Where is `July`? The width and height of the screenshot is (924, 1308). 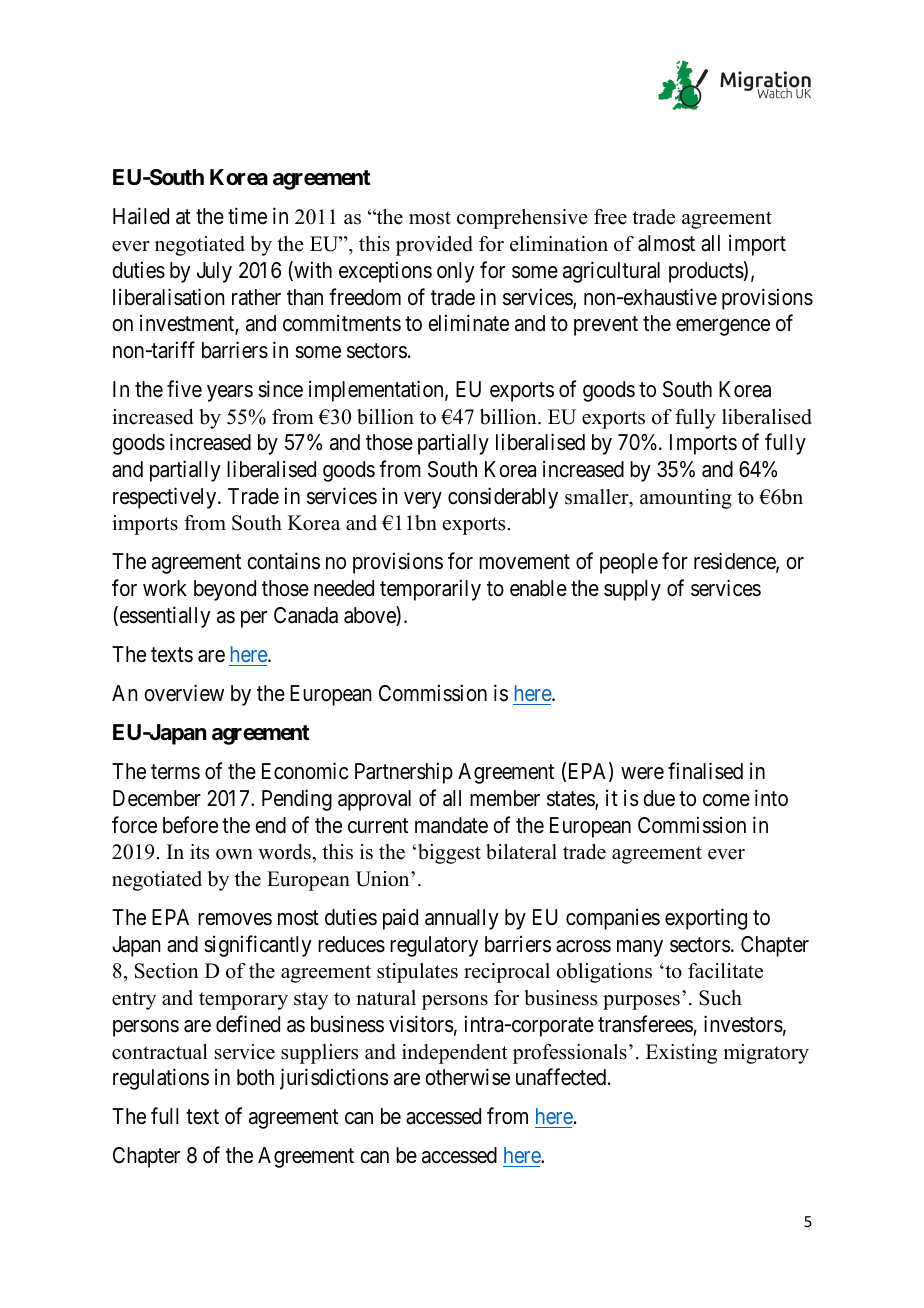
July is located at coordinates (214, 272).
